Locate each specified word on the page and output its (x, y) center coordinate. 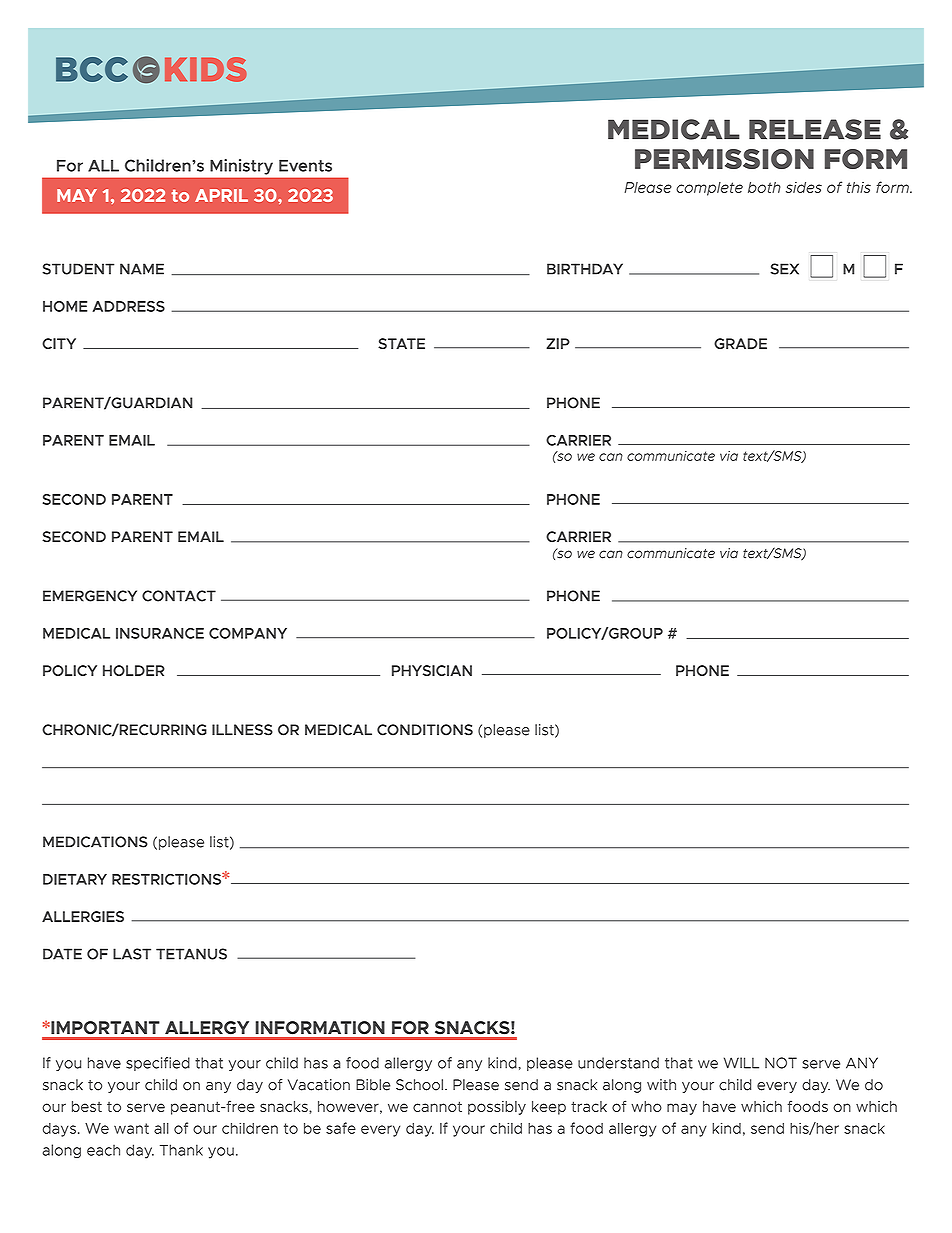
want (131, 1128)
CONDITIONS (425, 730)
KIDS (206, 69)
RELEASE (815, 129)
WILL (741, 1063)
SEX (784, 269)
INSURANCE (160, 633)
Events (305, 165)
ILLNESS (242, 730)
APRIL (221, 195)
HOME (65, 306)
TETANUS (191, 954)
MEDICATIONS (95, 842)
